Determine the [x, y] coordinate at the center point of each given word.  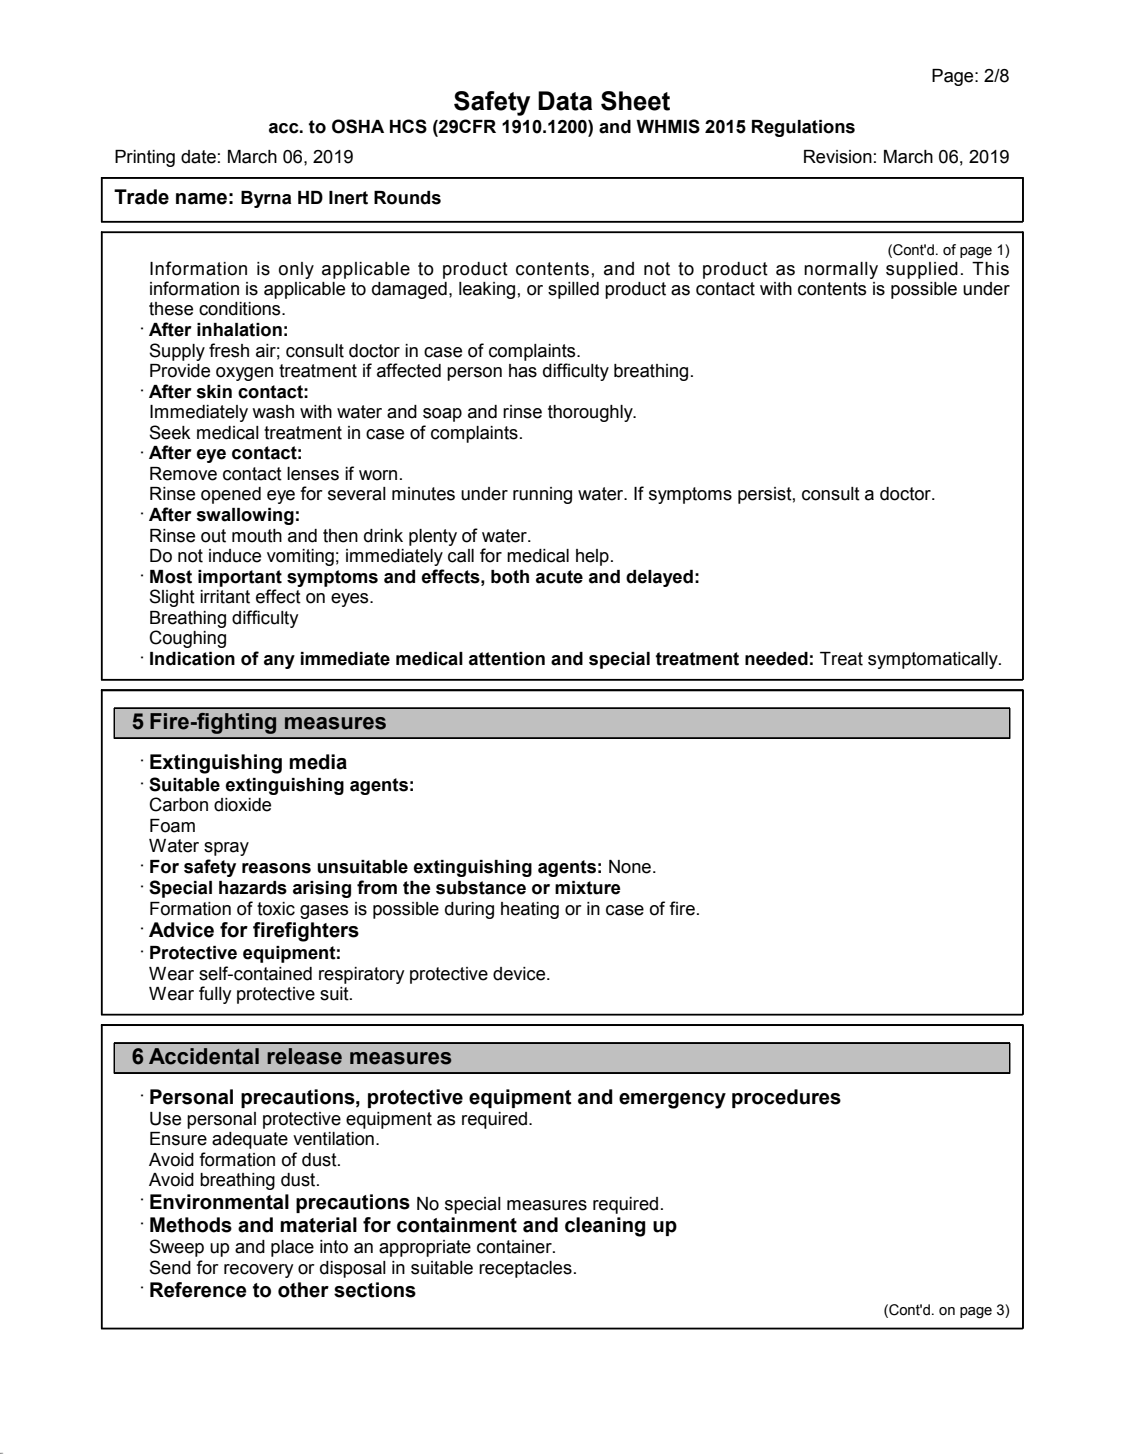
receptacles [525, 1269]
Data [565, 101]
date [198, 157]
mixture [588, 888]
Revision [838, 157]
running [542, 495]
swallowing [245, 516]
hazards [253, 888]
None [630, 867]
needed [776, 659]
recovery [259, 1271]
